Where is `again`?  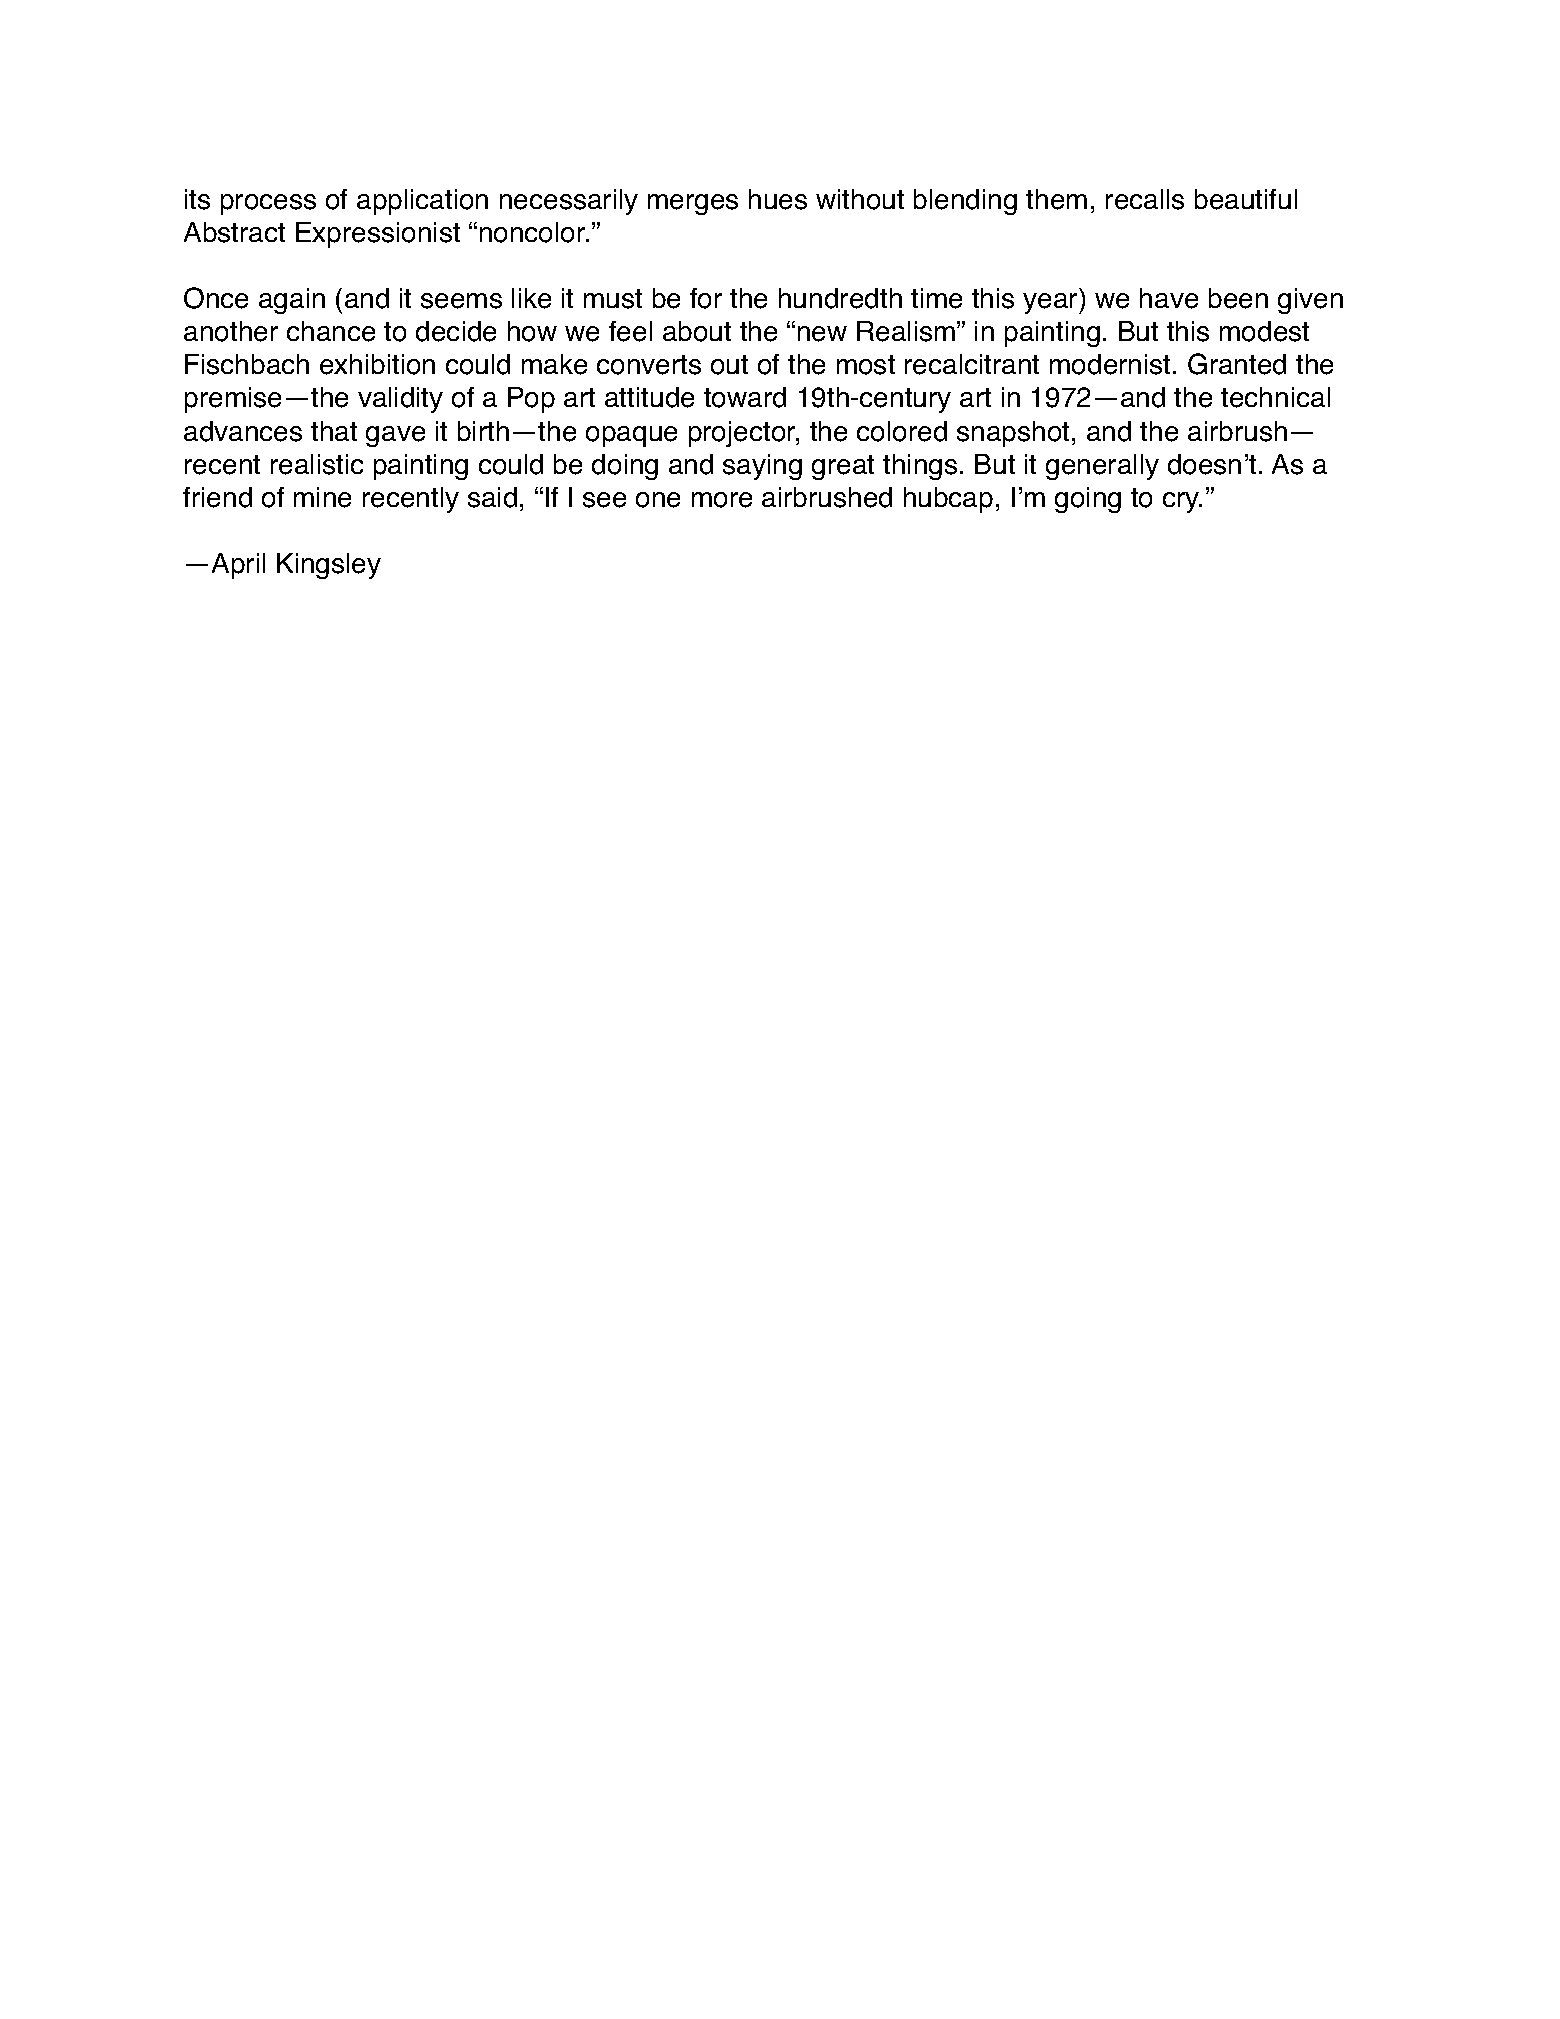
again is located at coordinates (292, 301).
